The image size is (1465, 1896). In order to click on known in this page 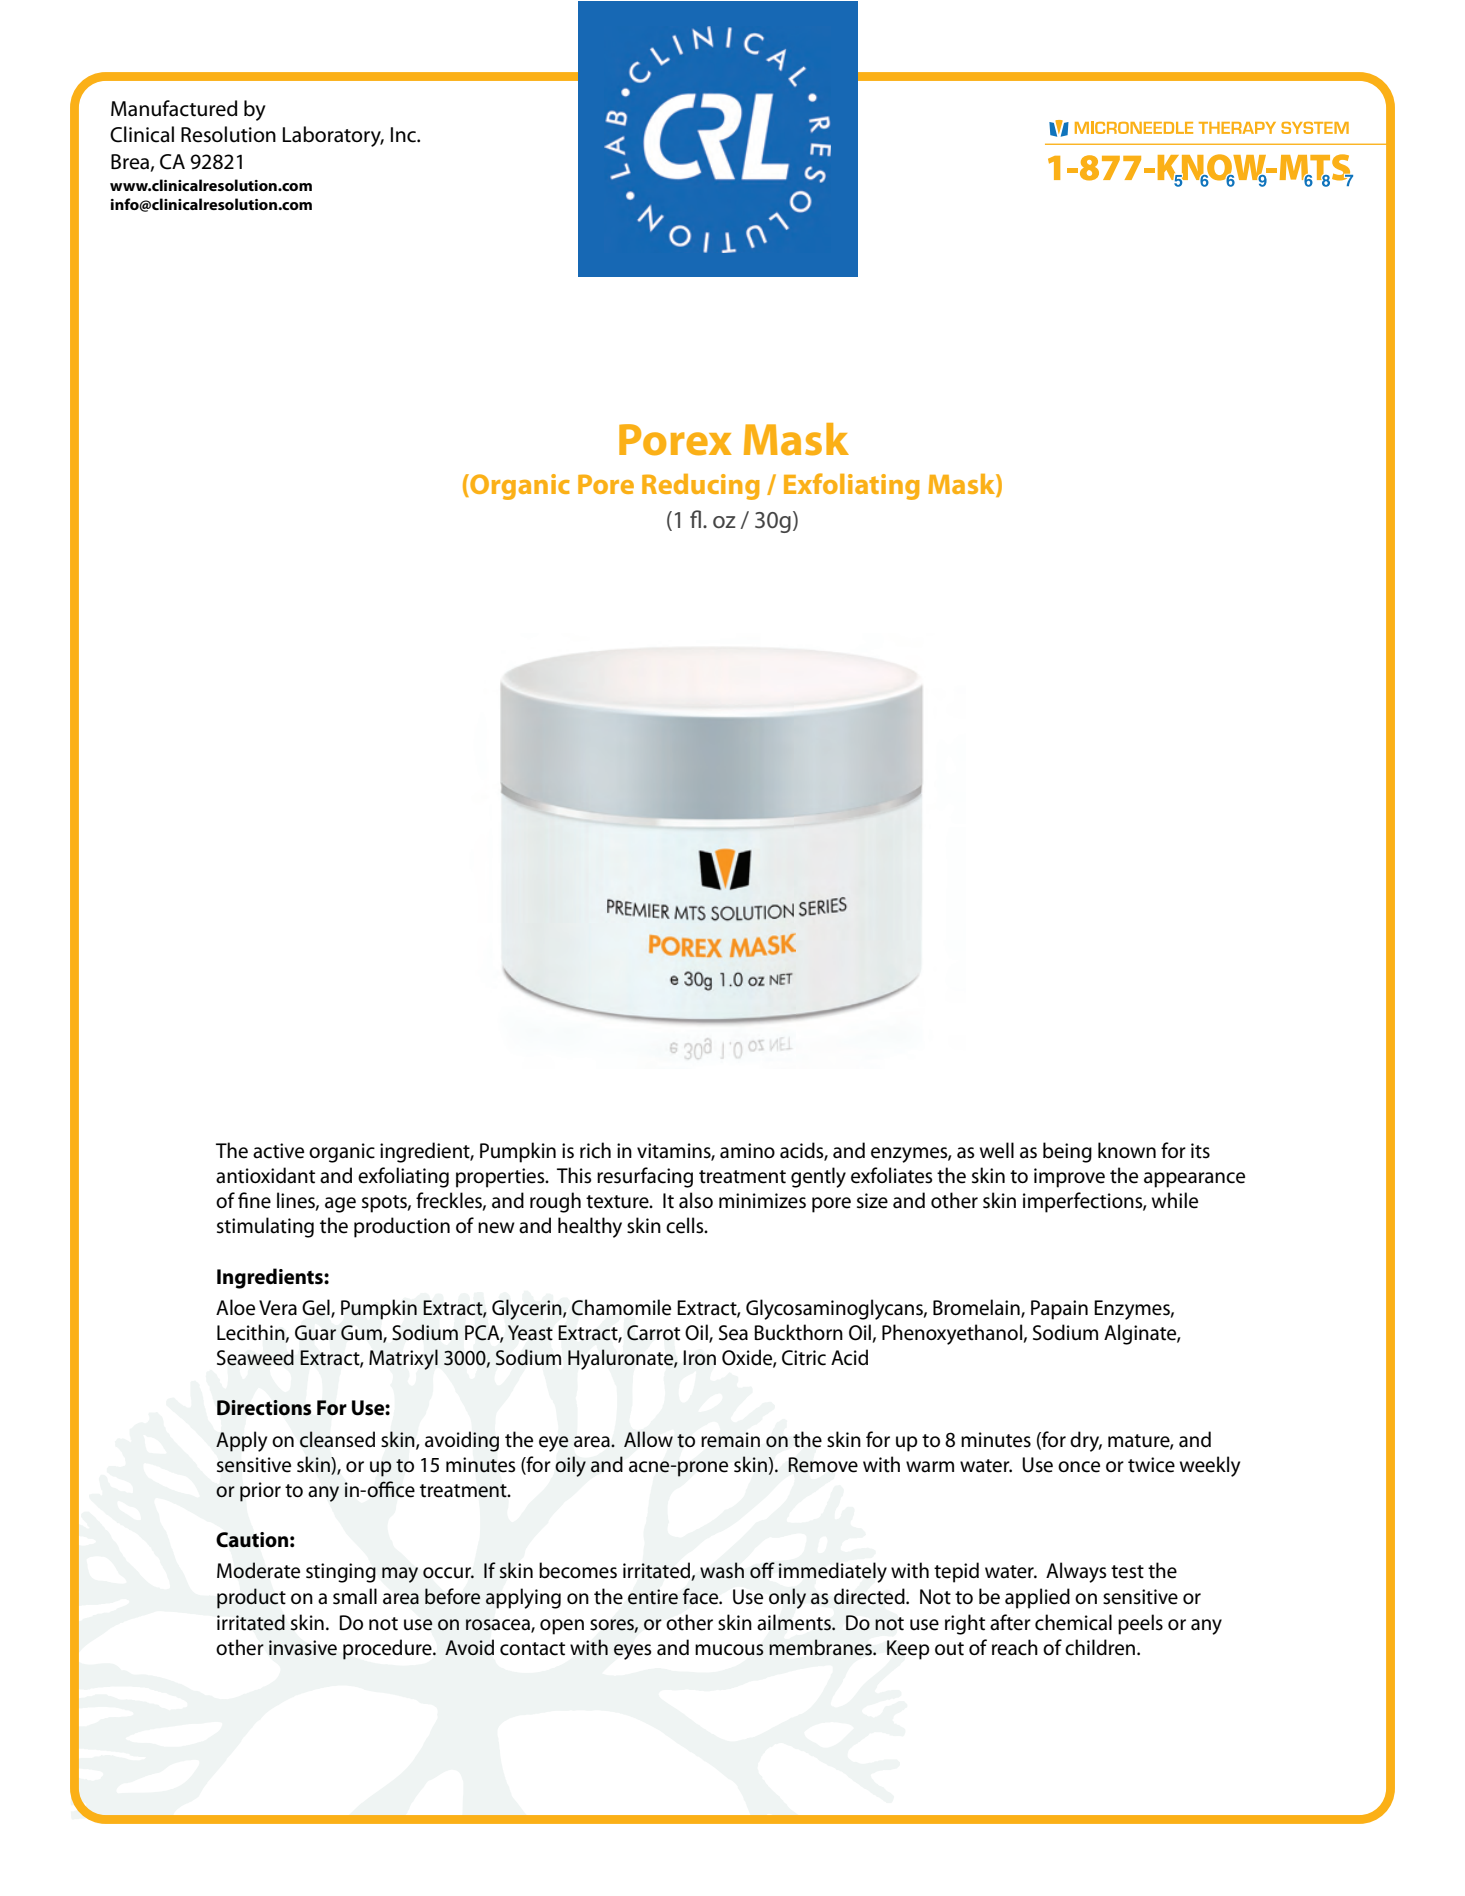, I will do `click(1127, 1150)`.
